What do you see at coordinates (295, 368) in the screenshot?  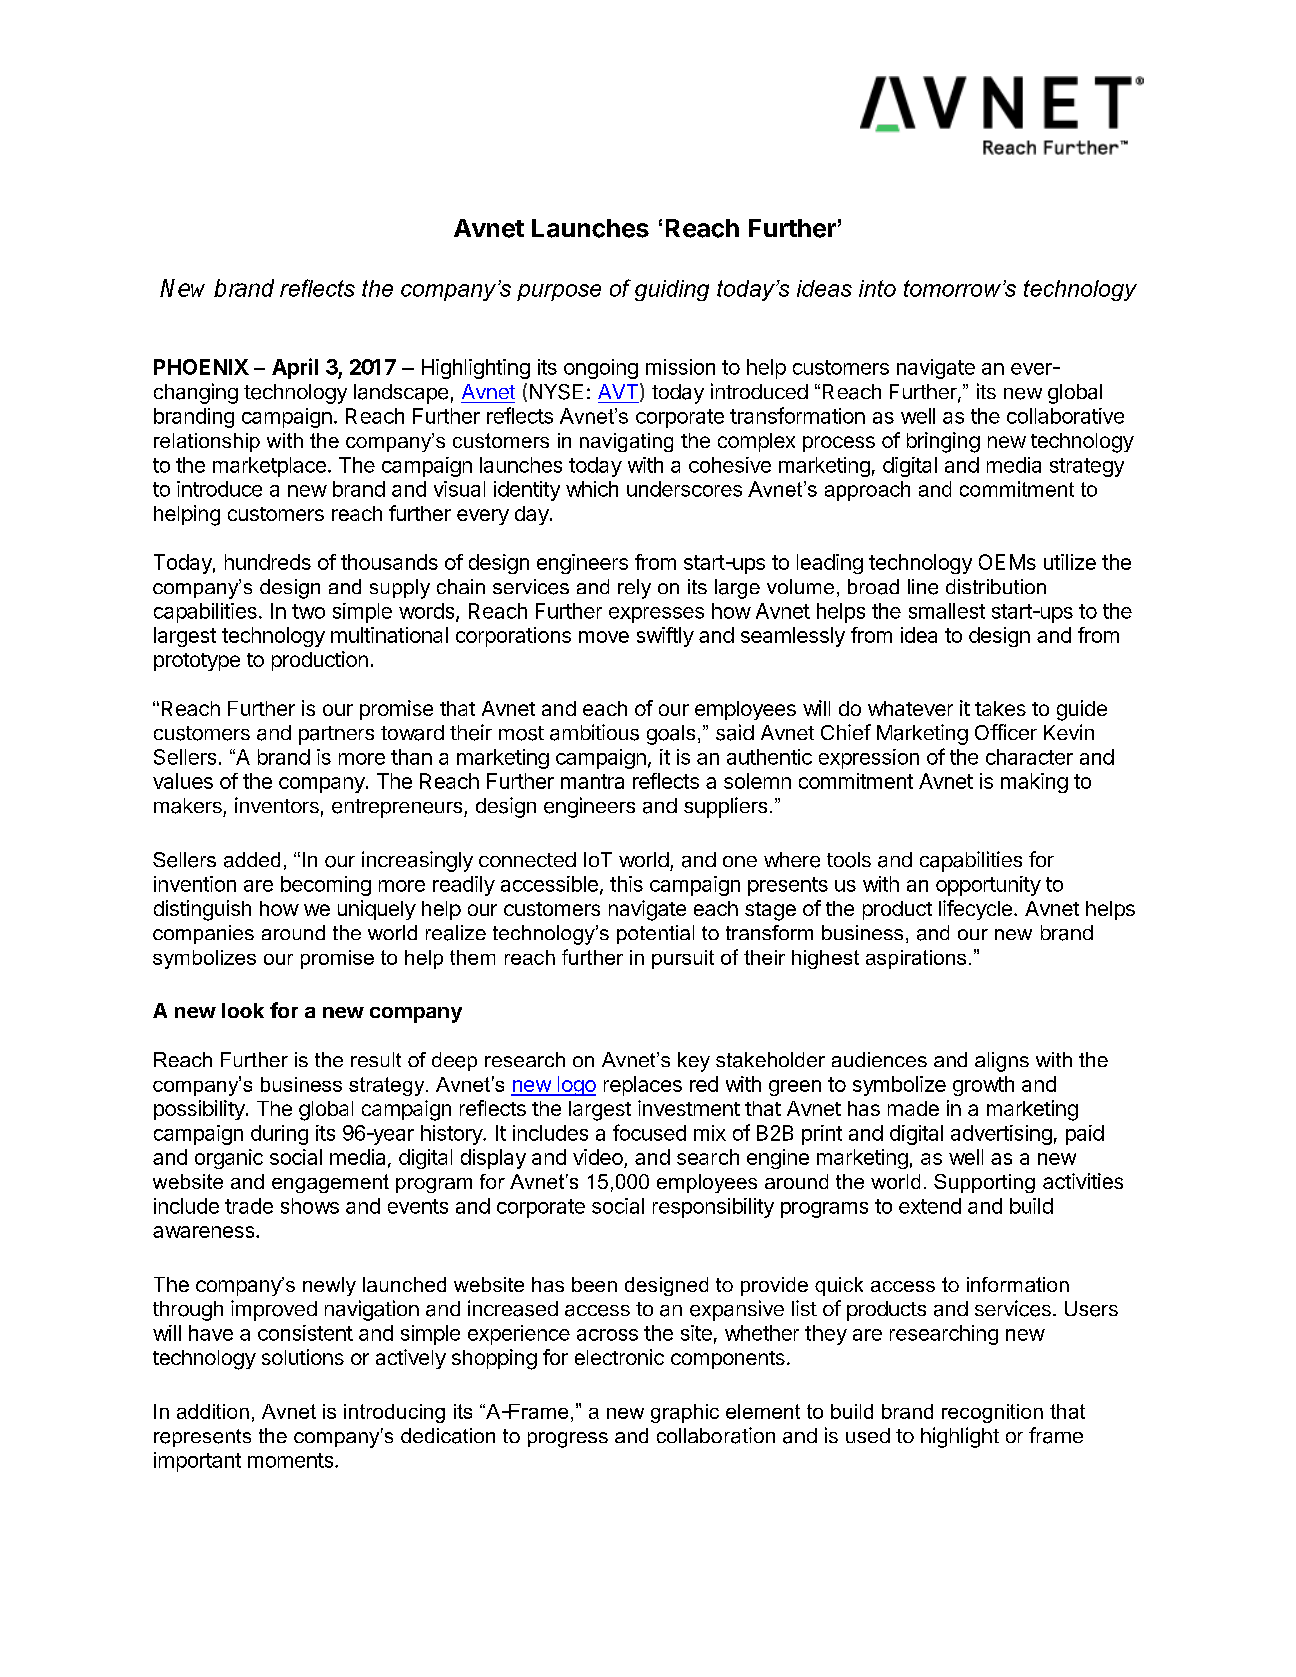 I see `April` at bounding box center [295, 368].
